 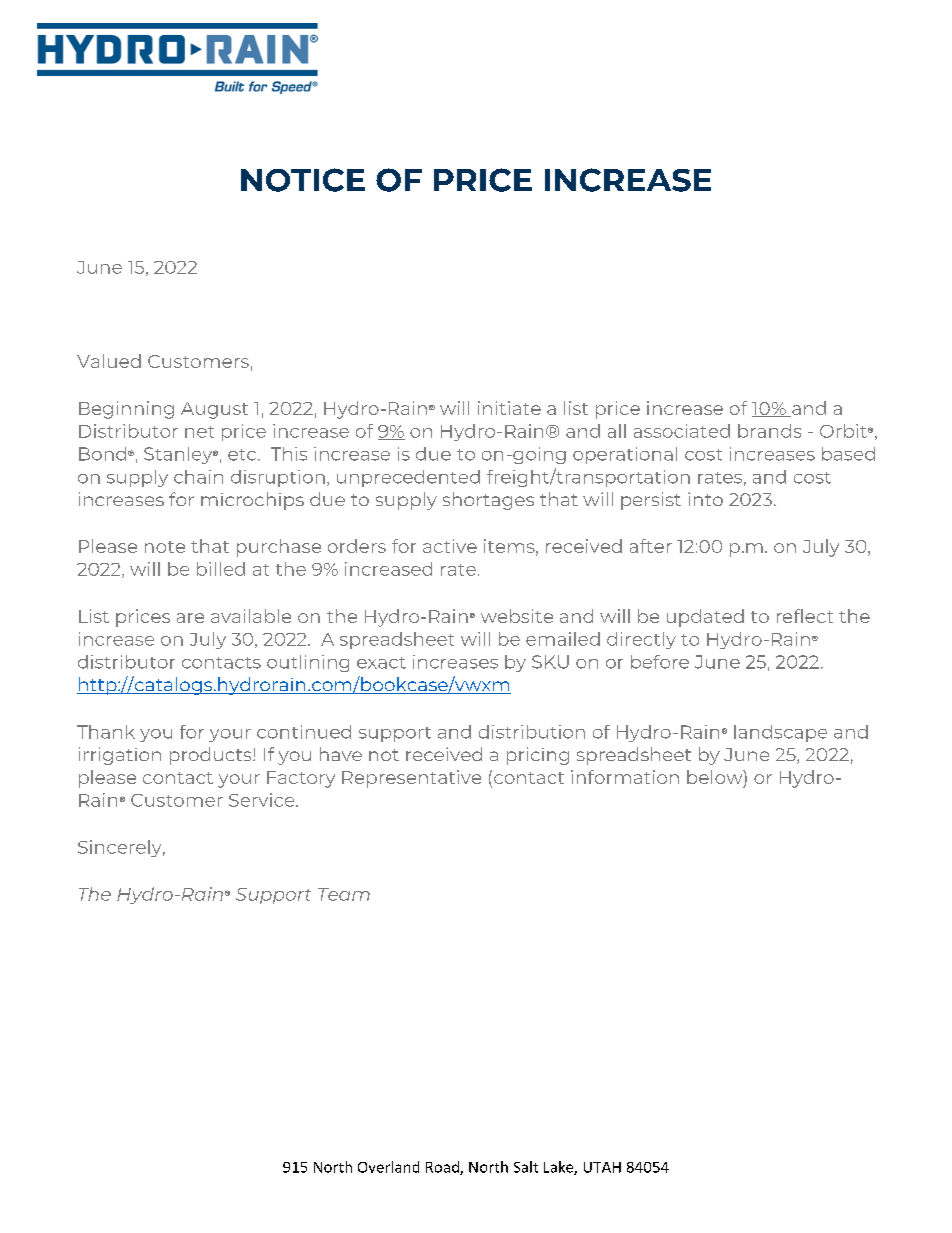 I want to click on information, so click(x=625, y=777).
